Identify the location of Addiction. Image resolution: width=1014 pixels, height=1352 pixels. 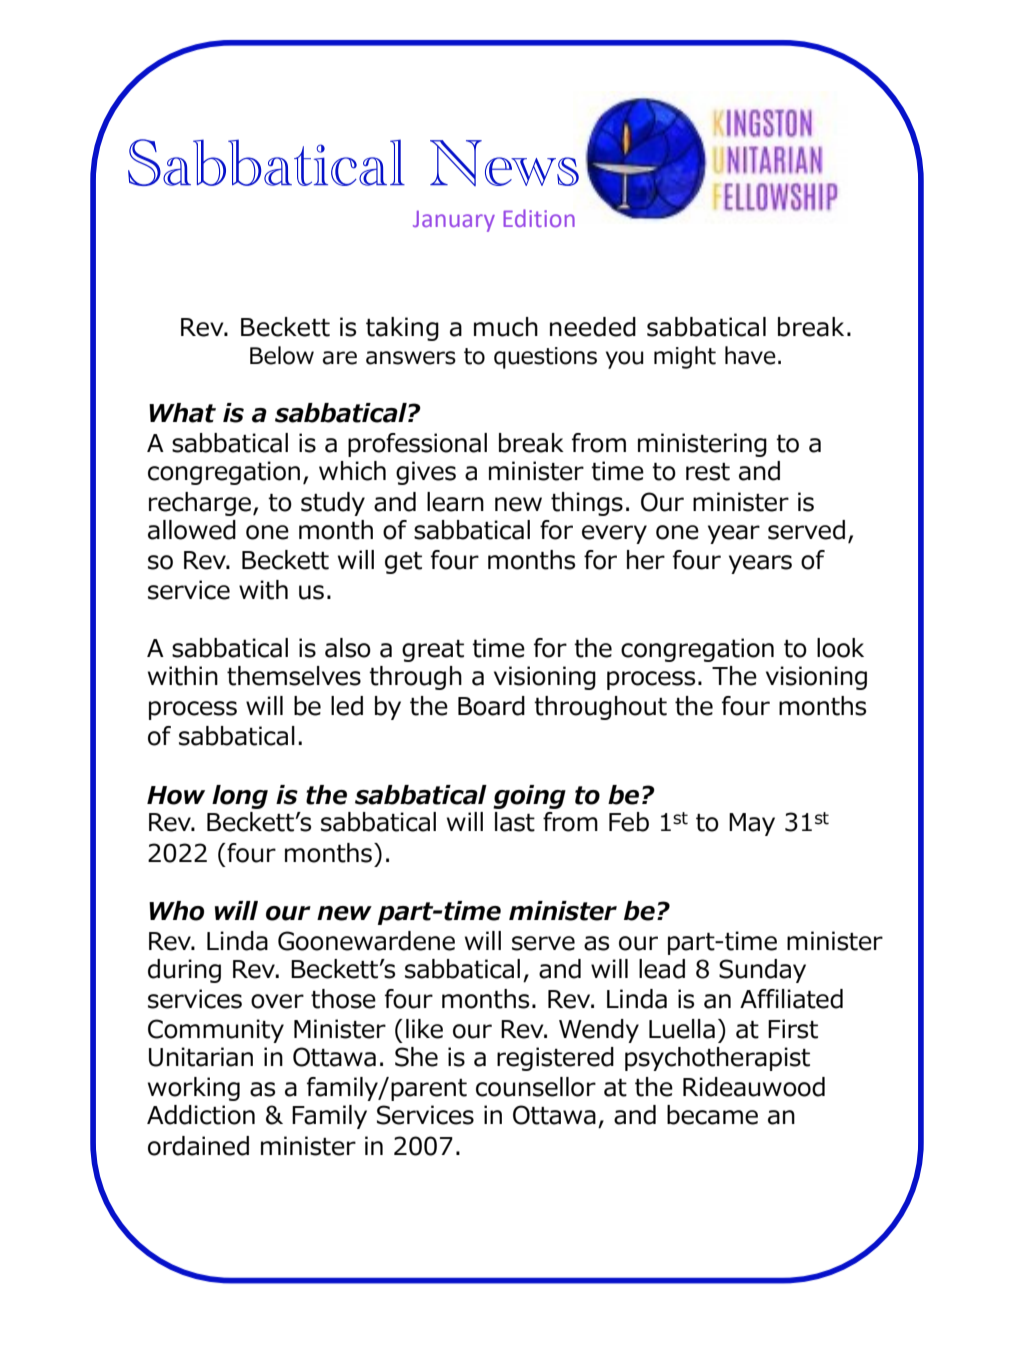
(201, 1115).
